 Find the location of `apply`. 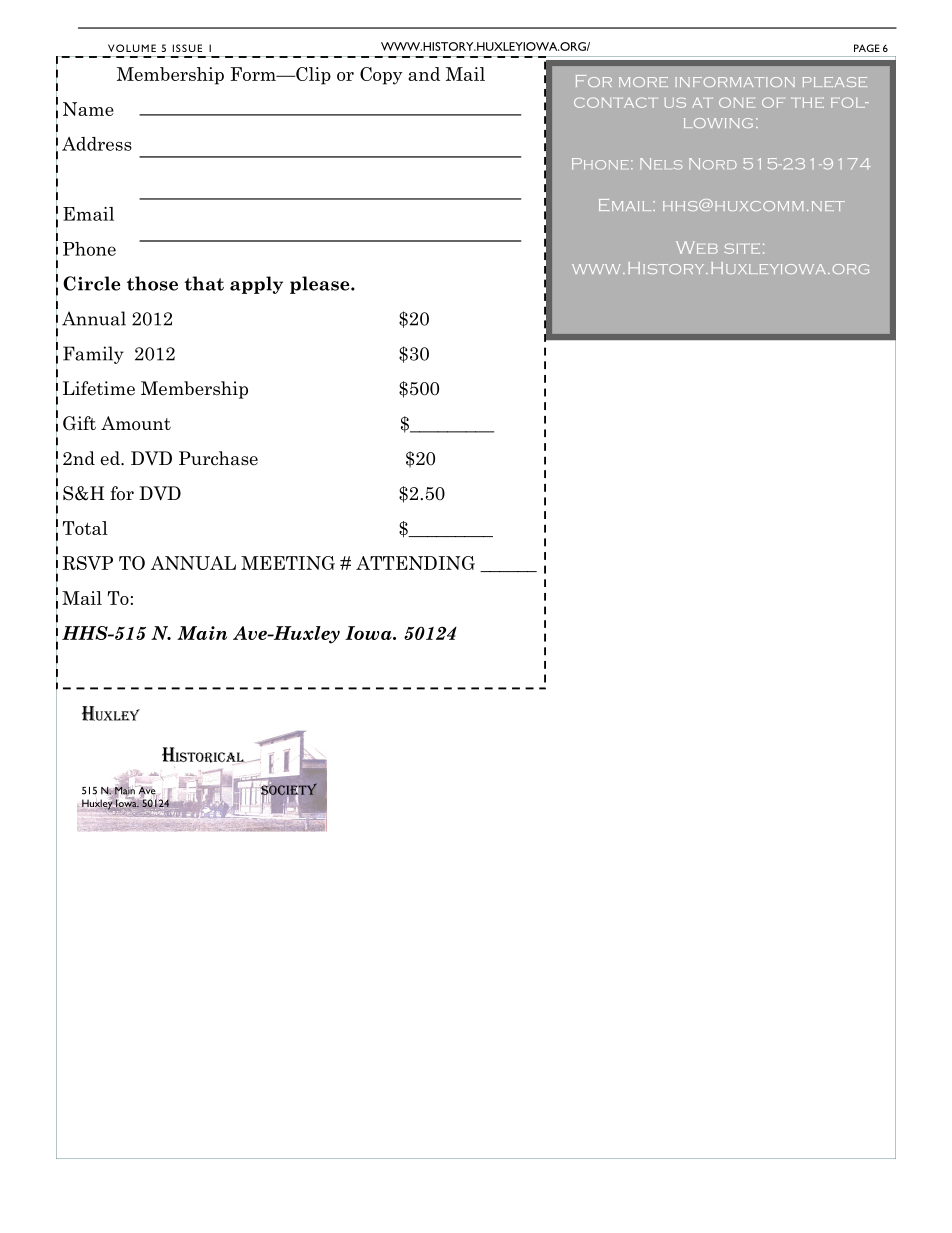

apply is located at coordinates (256, 285).
